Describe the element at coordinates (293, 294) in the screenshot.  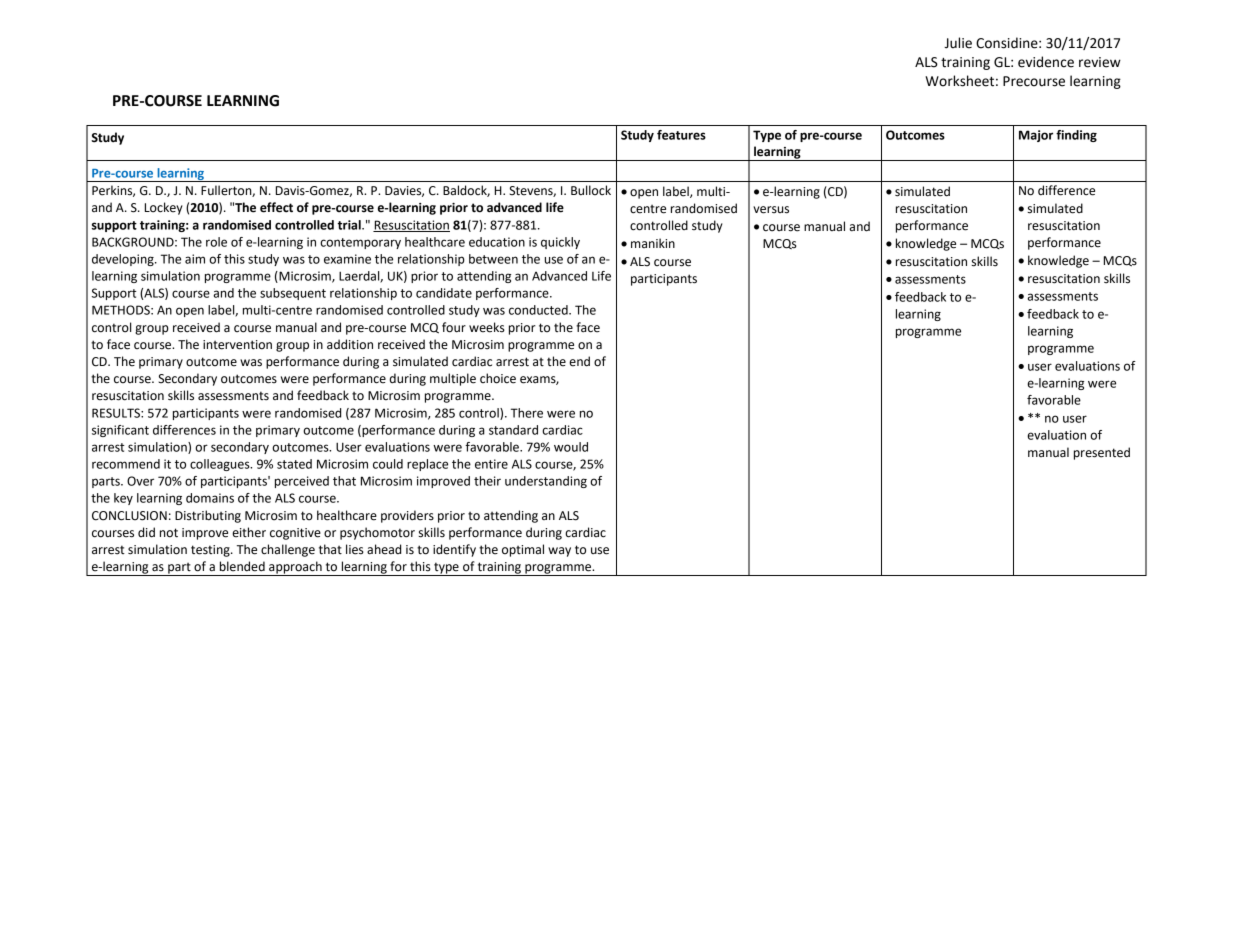
I see `subsequent` at that location.
